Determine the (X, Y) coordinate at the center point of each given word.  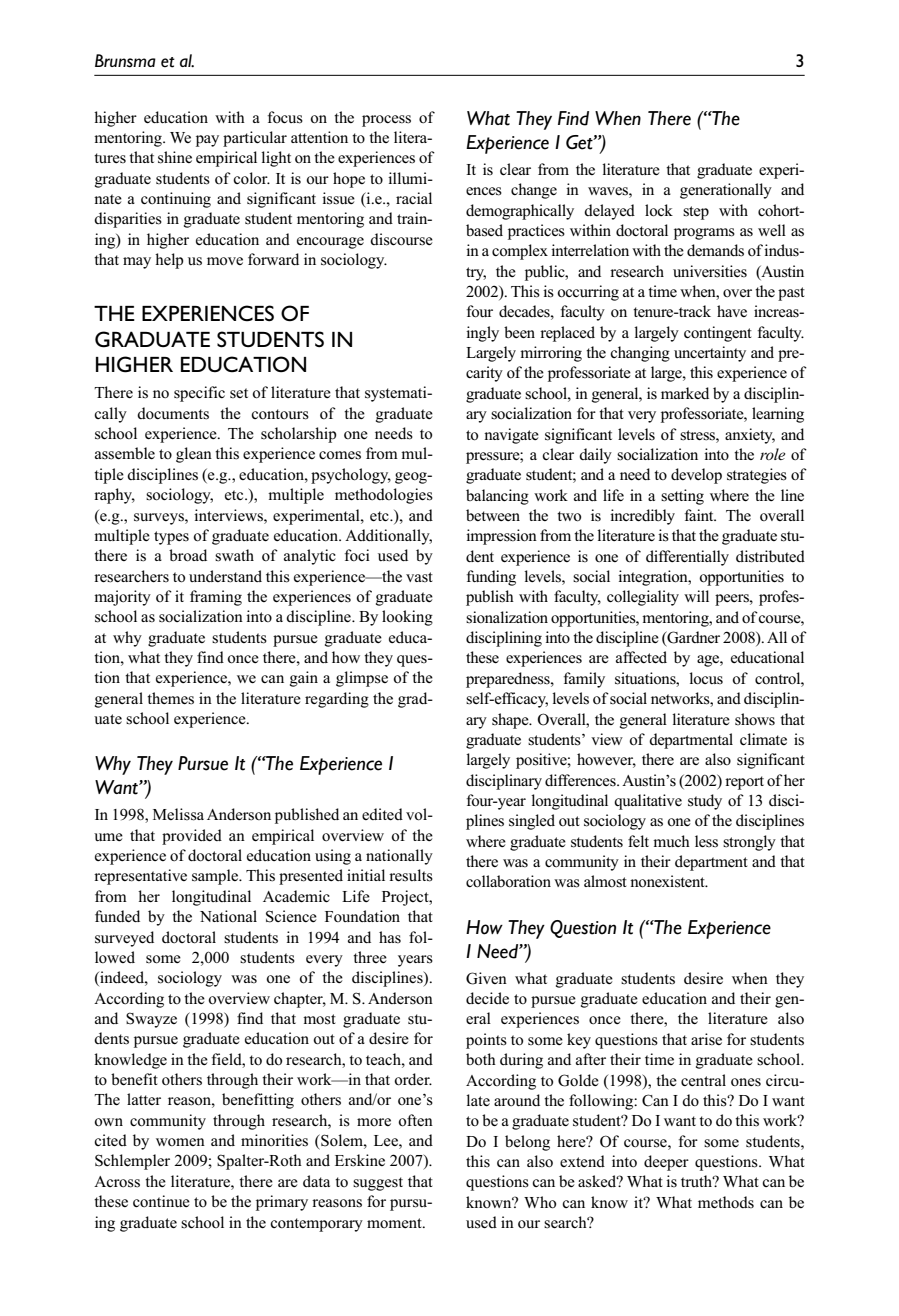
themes (170, 698)
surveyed (124, 939)
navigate (511, 436)
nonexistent (668, 881)
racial (414, 198)
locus (706, 678)
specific (199, 394)
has (390, 937)
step (696, 213)
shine (175, 157)
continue (161, 1201)
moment (395, 1223)
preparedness (509, 680)
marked (685, 393)
